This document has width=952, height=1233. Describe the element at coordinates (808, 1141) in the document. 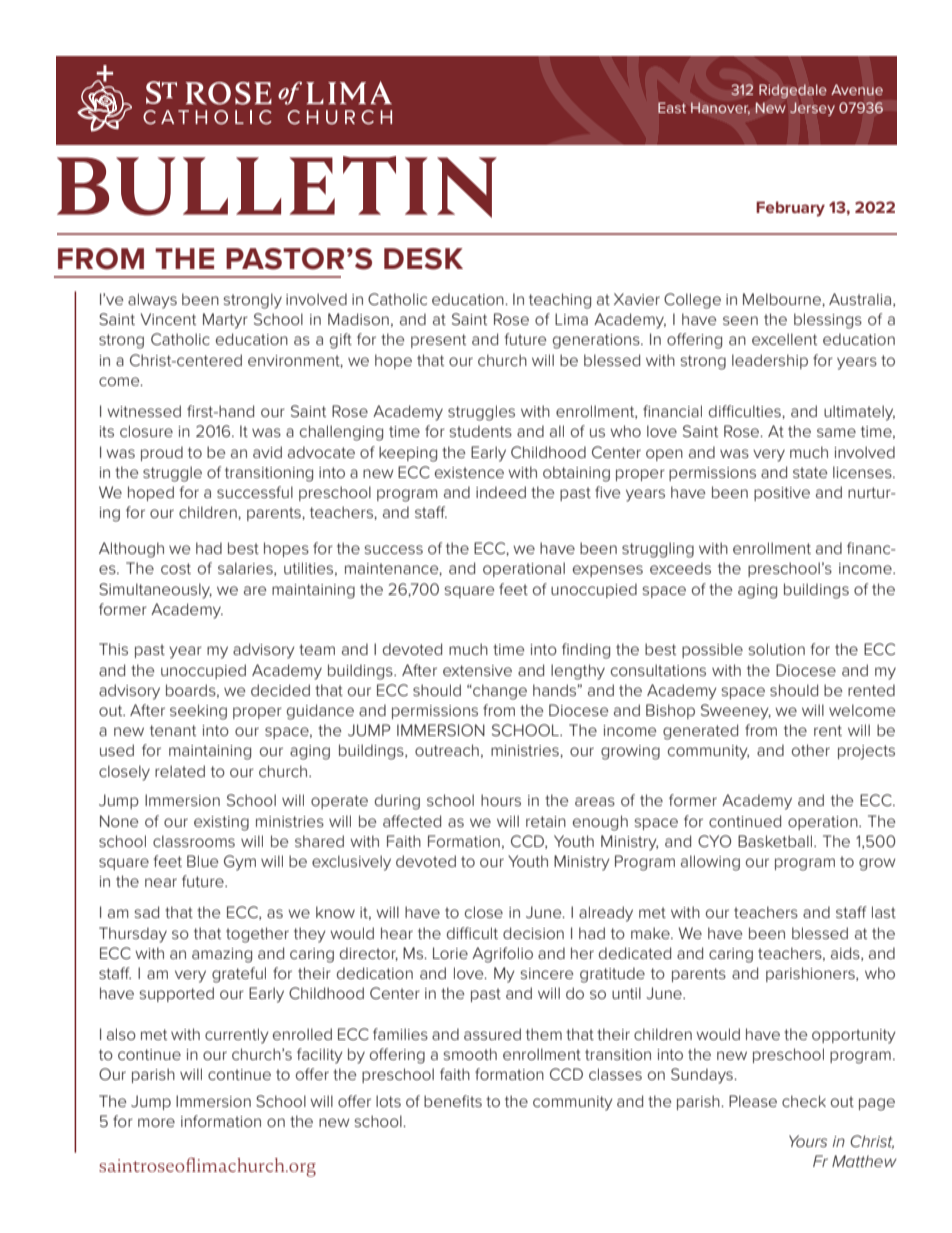

I see `Yours` at that location.
